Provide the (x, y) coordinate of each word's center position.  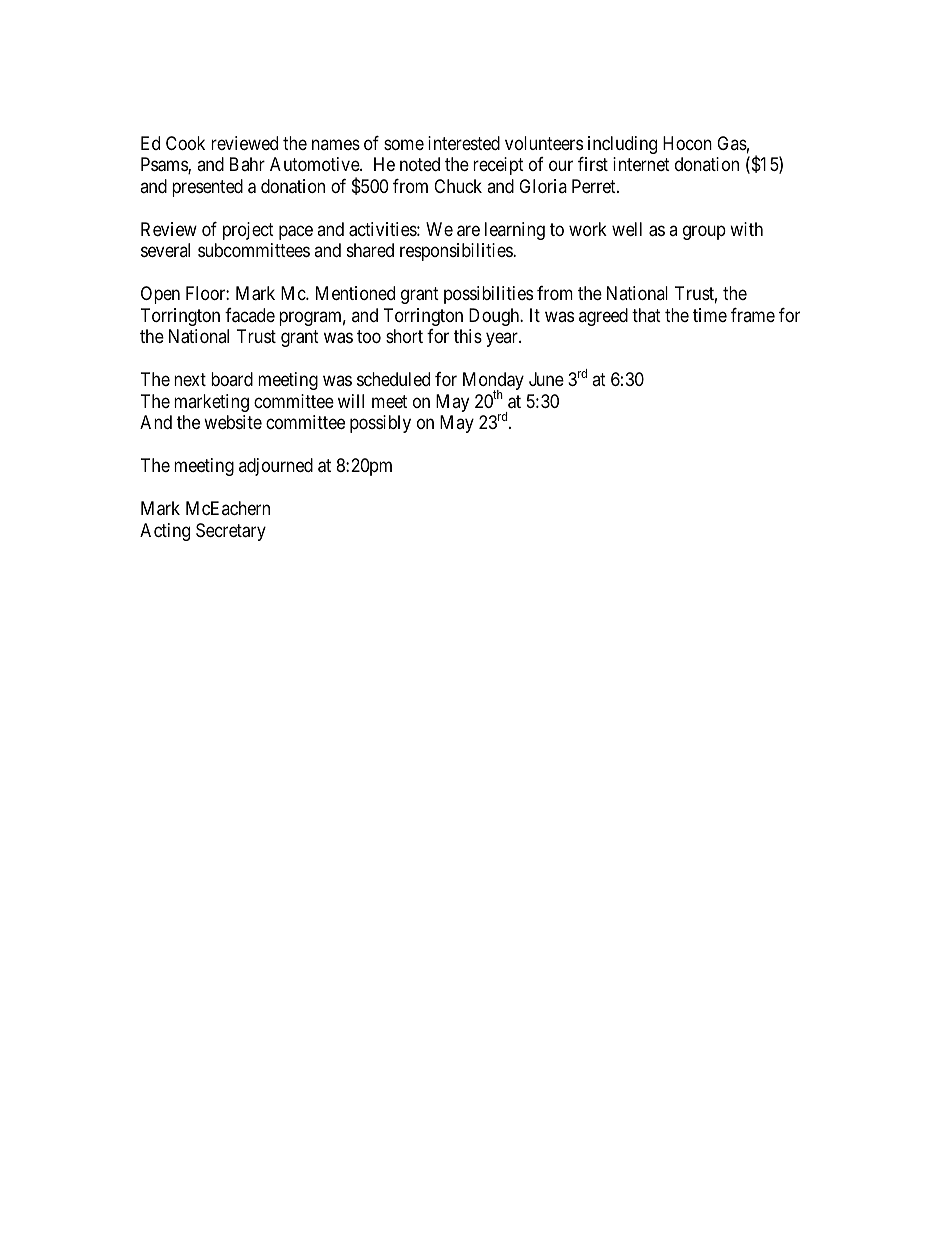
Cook (185, 143)
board (232, 379)
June (546, 379)
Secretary (231, 532)
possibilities (488, 295)
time (710, 315)
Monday (493, 382)
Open (160, 295)
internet (641, 164)
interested (464, 143)
